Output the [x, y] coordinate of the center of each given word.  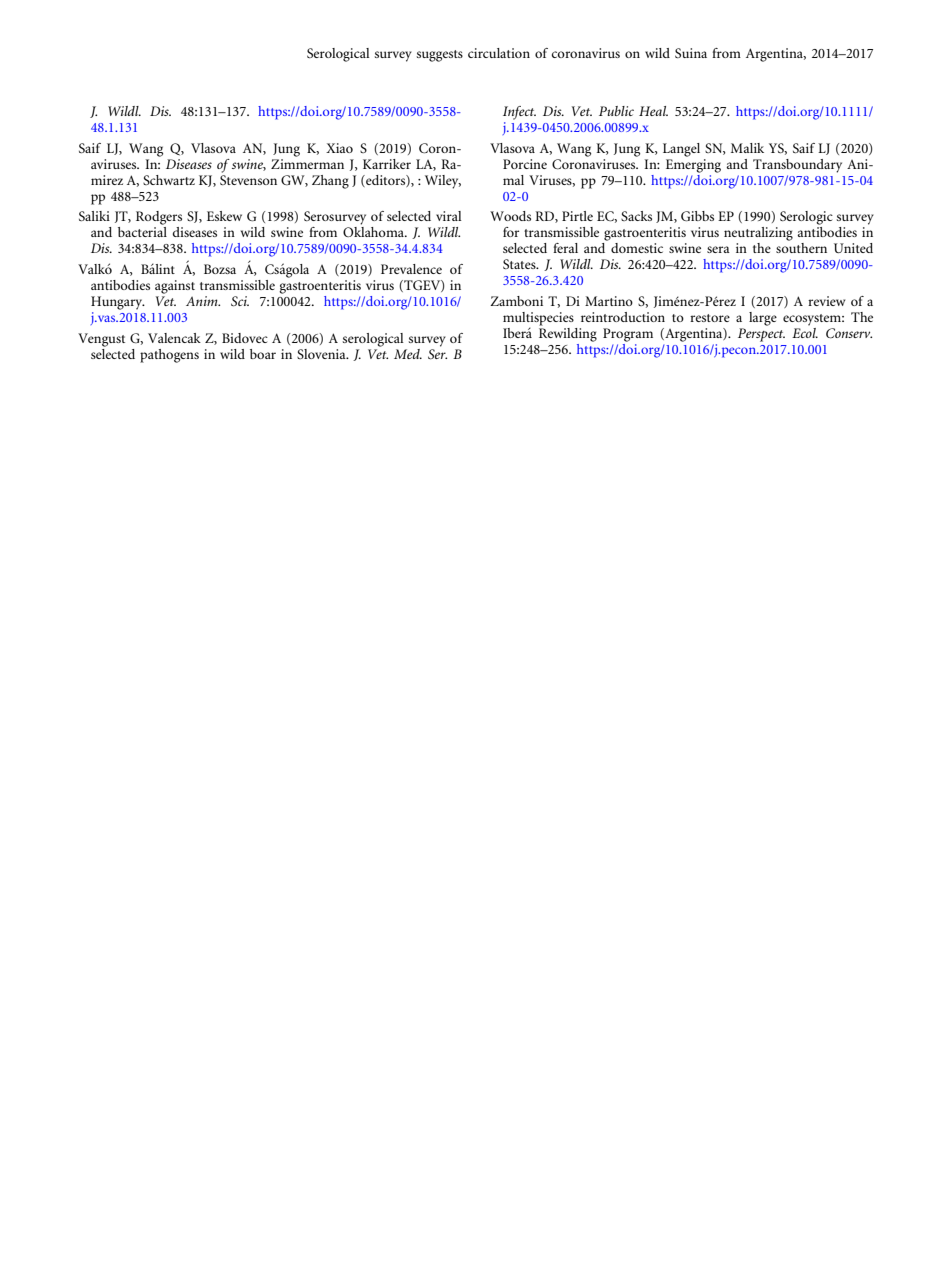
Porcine [525, 164]
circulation [499, 53]
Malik [747, 148]
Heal [653, 111]
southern [801, 248]
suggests [439, 56]
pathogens [169, 356]
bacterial [142, 232]
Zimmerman [307, 162]
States [520, 264]
